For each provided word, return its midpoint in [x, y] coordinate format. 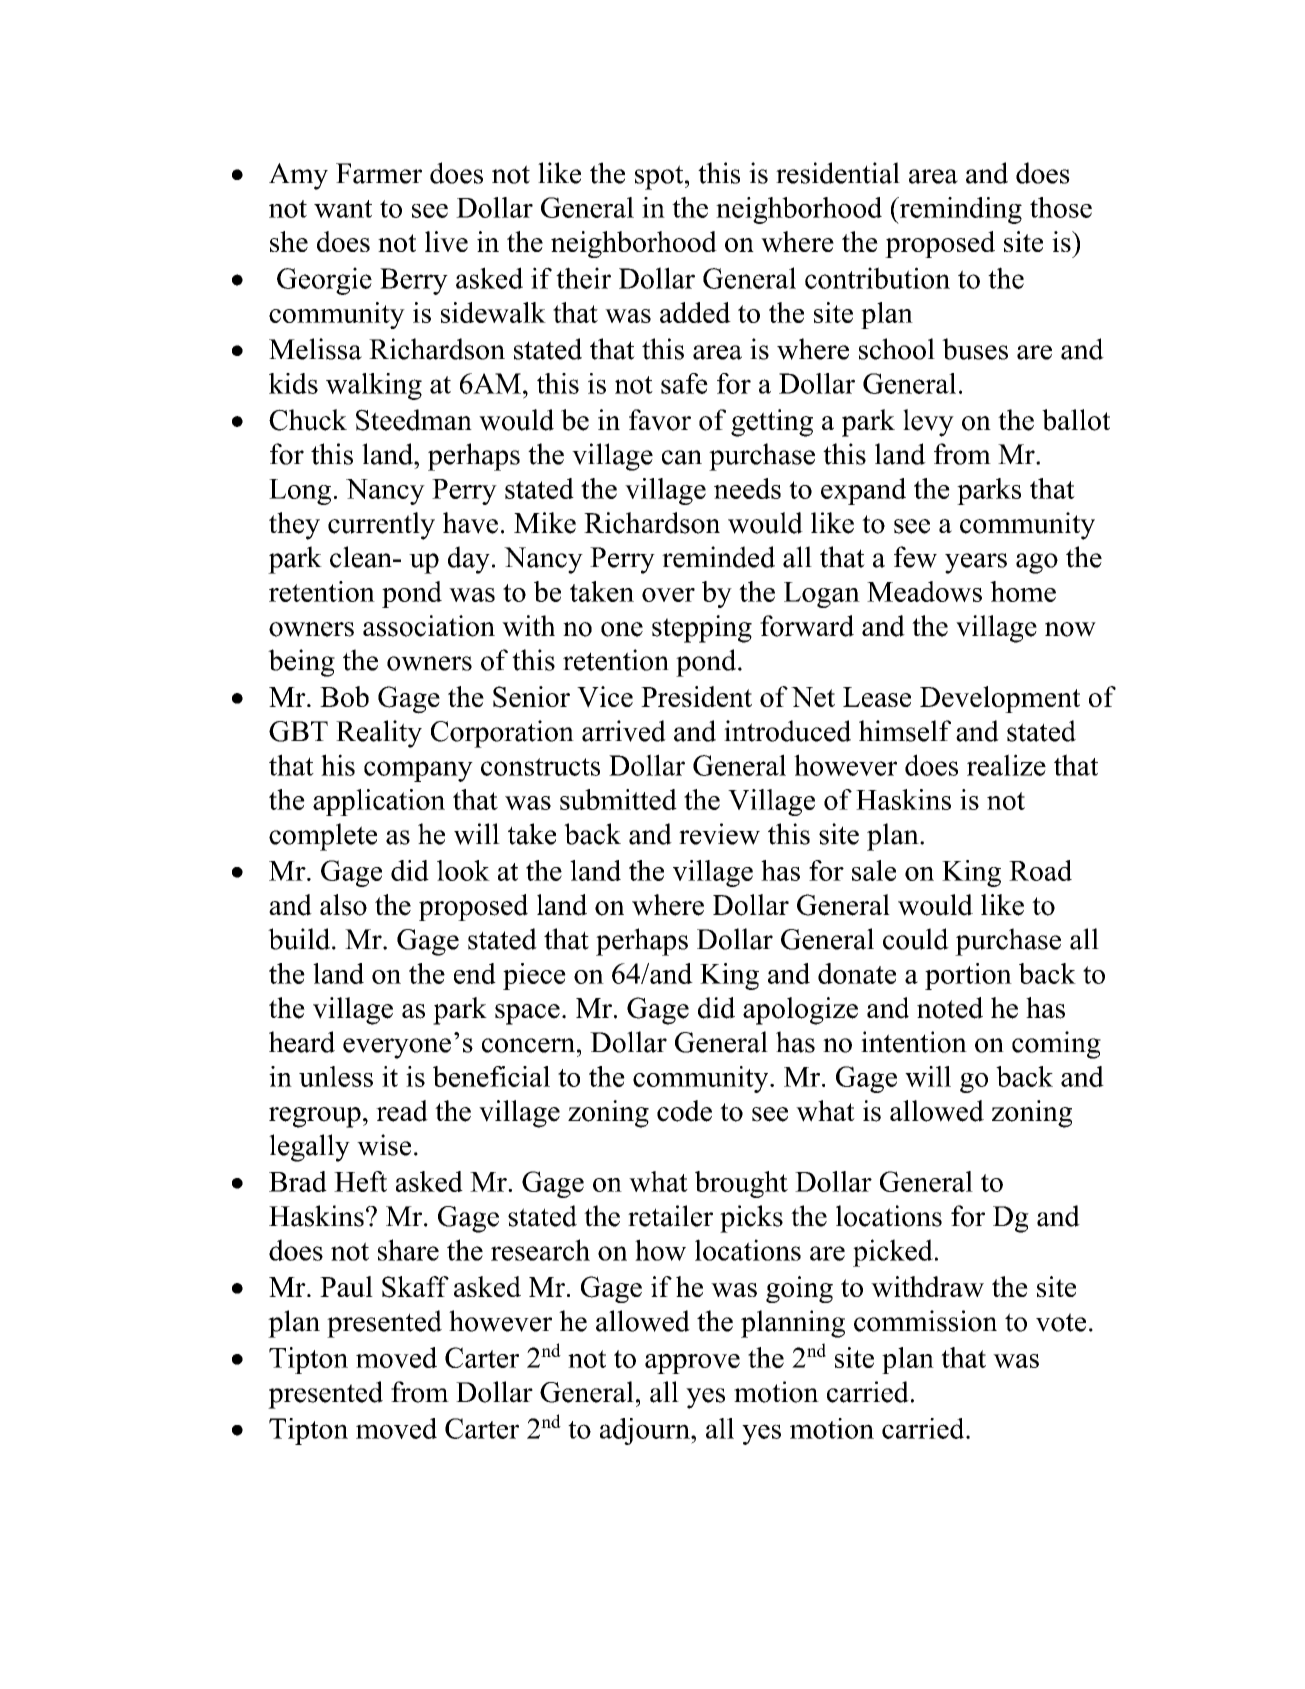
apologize [800, 1011]
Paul [346, 1286]
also [343, 905]
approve [692, 1364]
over [668, 595]
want [343, 209]
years [976, 563]
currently [381, 526]
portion [968, 976]
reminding [959, 210]
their [583, 278]
